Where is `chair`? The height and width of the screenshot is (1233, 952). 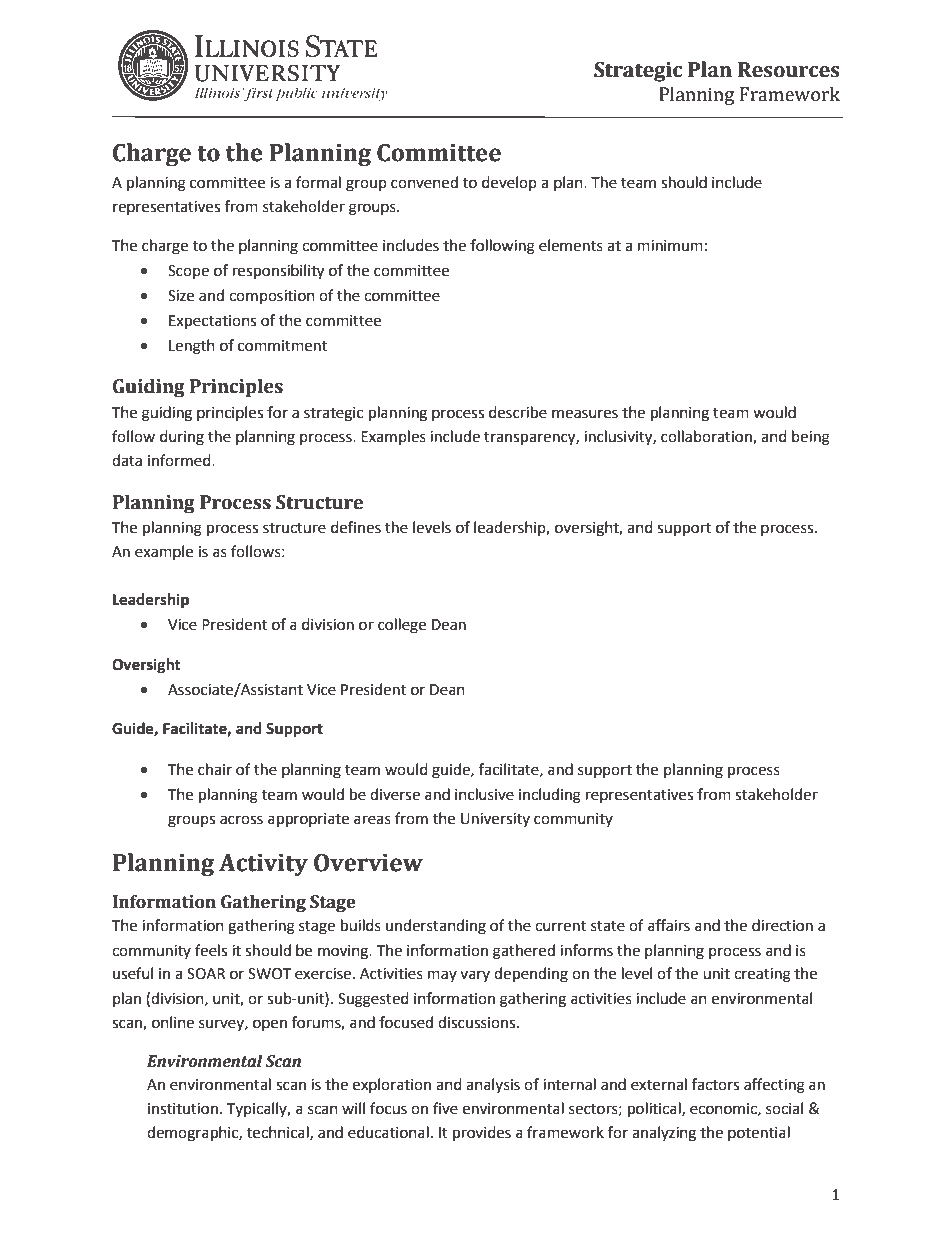 chair is located at coordinates (215, 769).
